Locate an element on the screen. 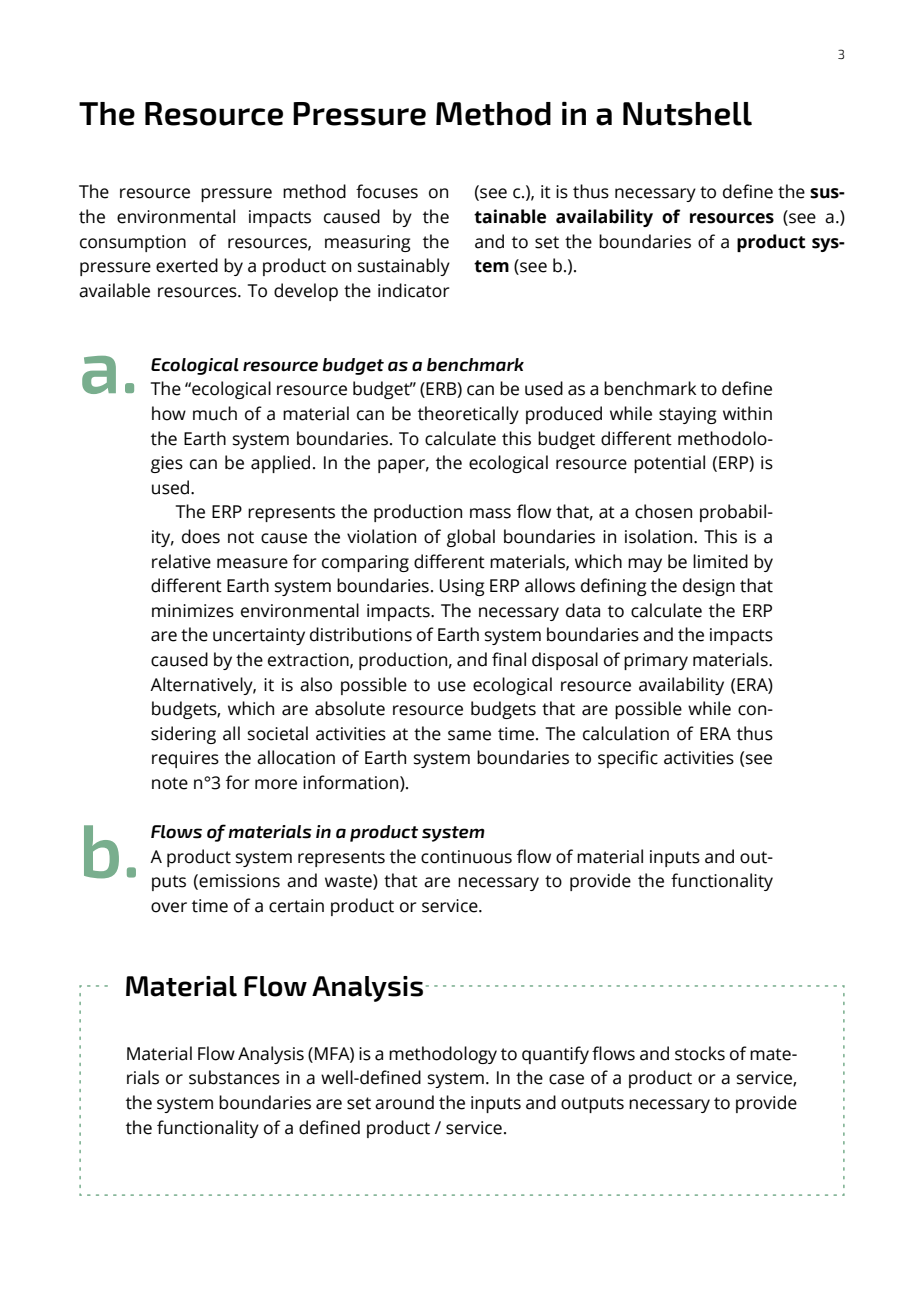 This screenshot has width=924, height=1308. theoretically is located at coordinates (468, 415).
